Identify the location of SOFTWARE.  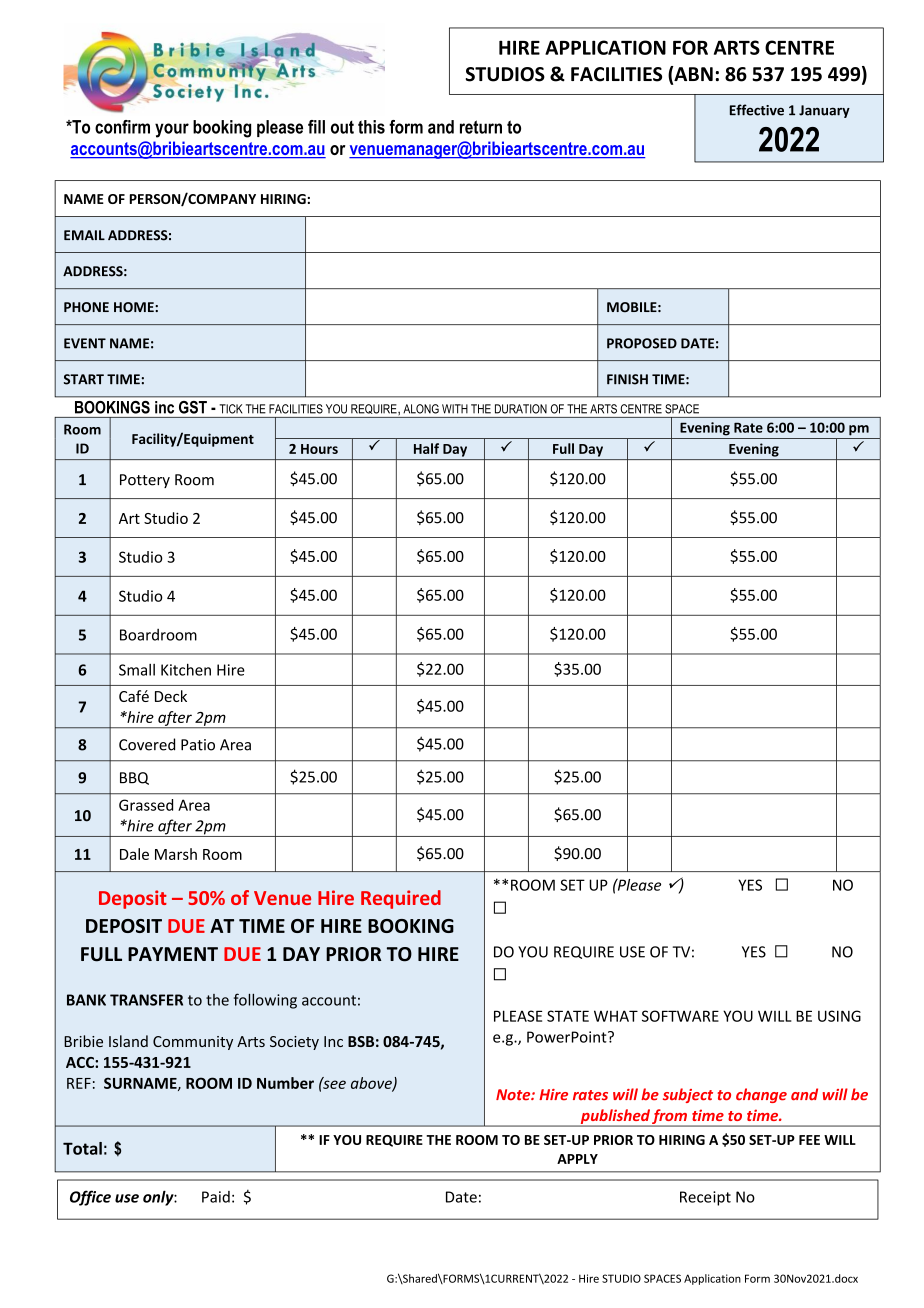
(680, 1016).
